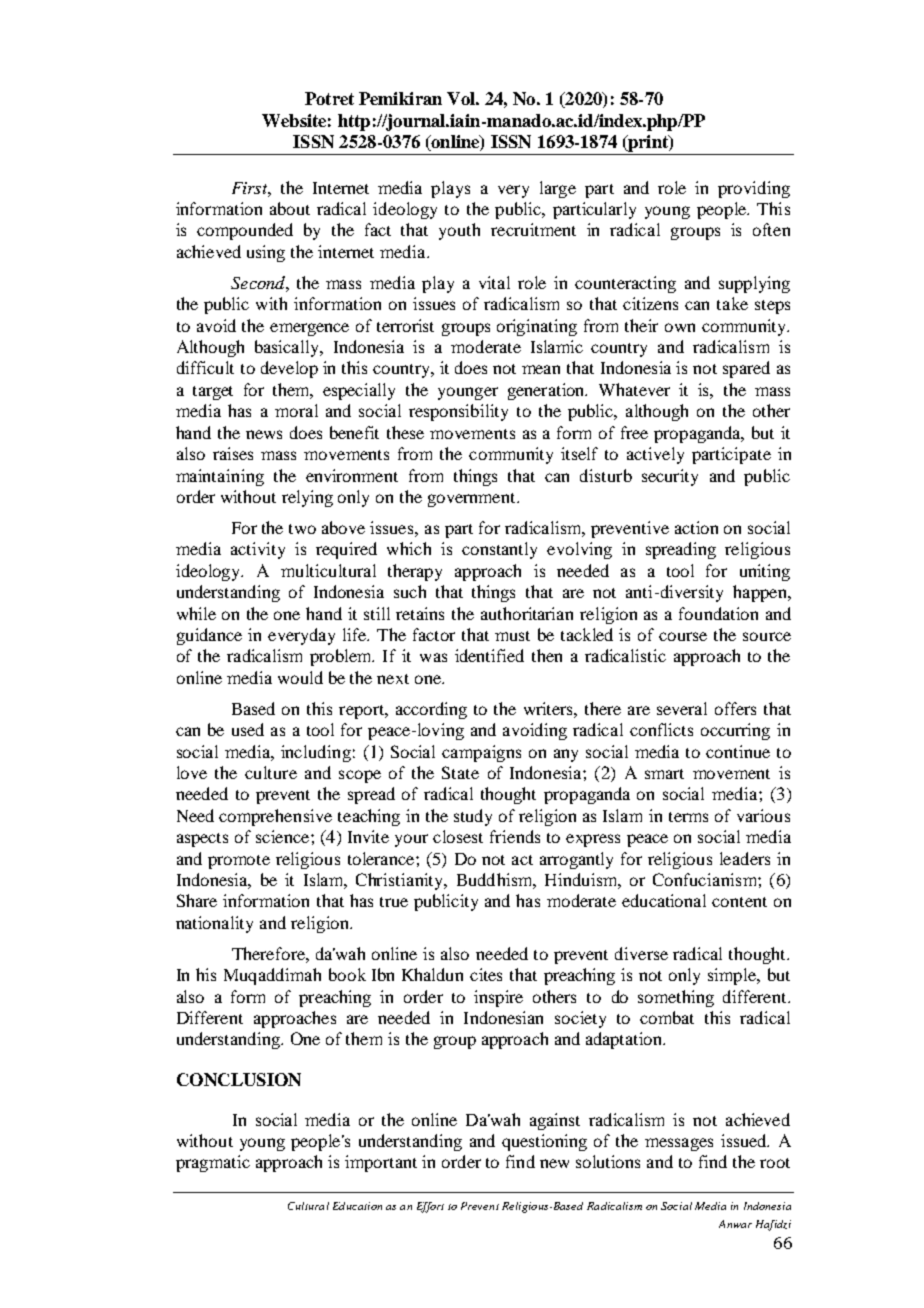 The image size is (924, 1308). I want to click on compounded, so click(245, 231).
